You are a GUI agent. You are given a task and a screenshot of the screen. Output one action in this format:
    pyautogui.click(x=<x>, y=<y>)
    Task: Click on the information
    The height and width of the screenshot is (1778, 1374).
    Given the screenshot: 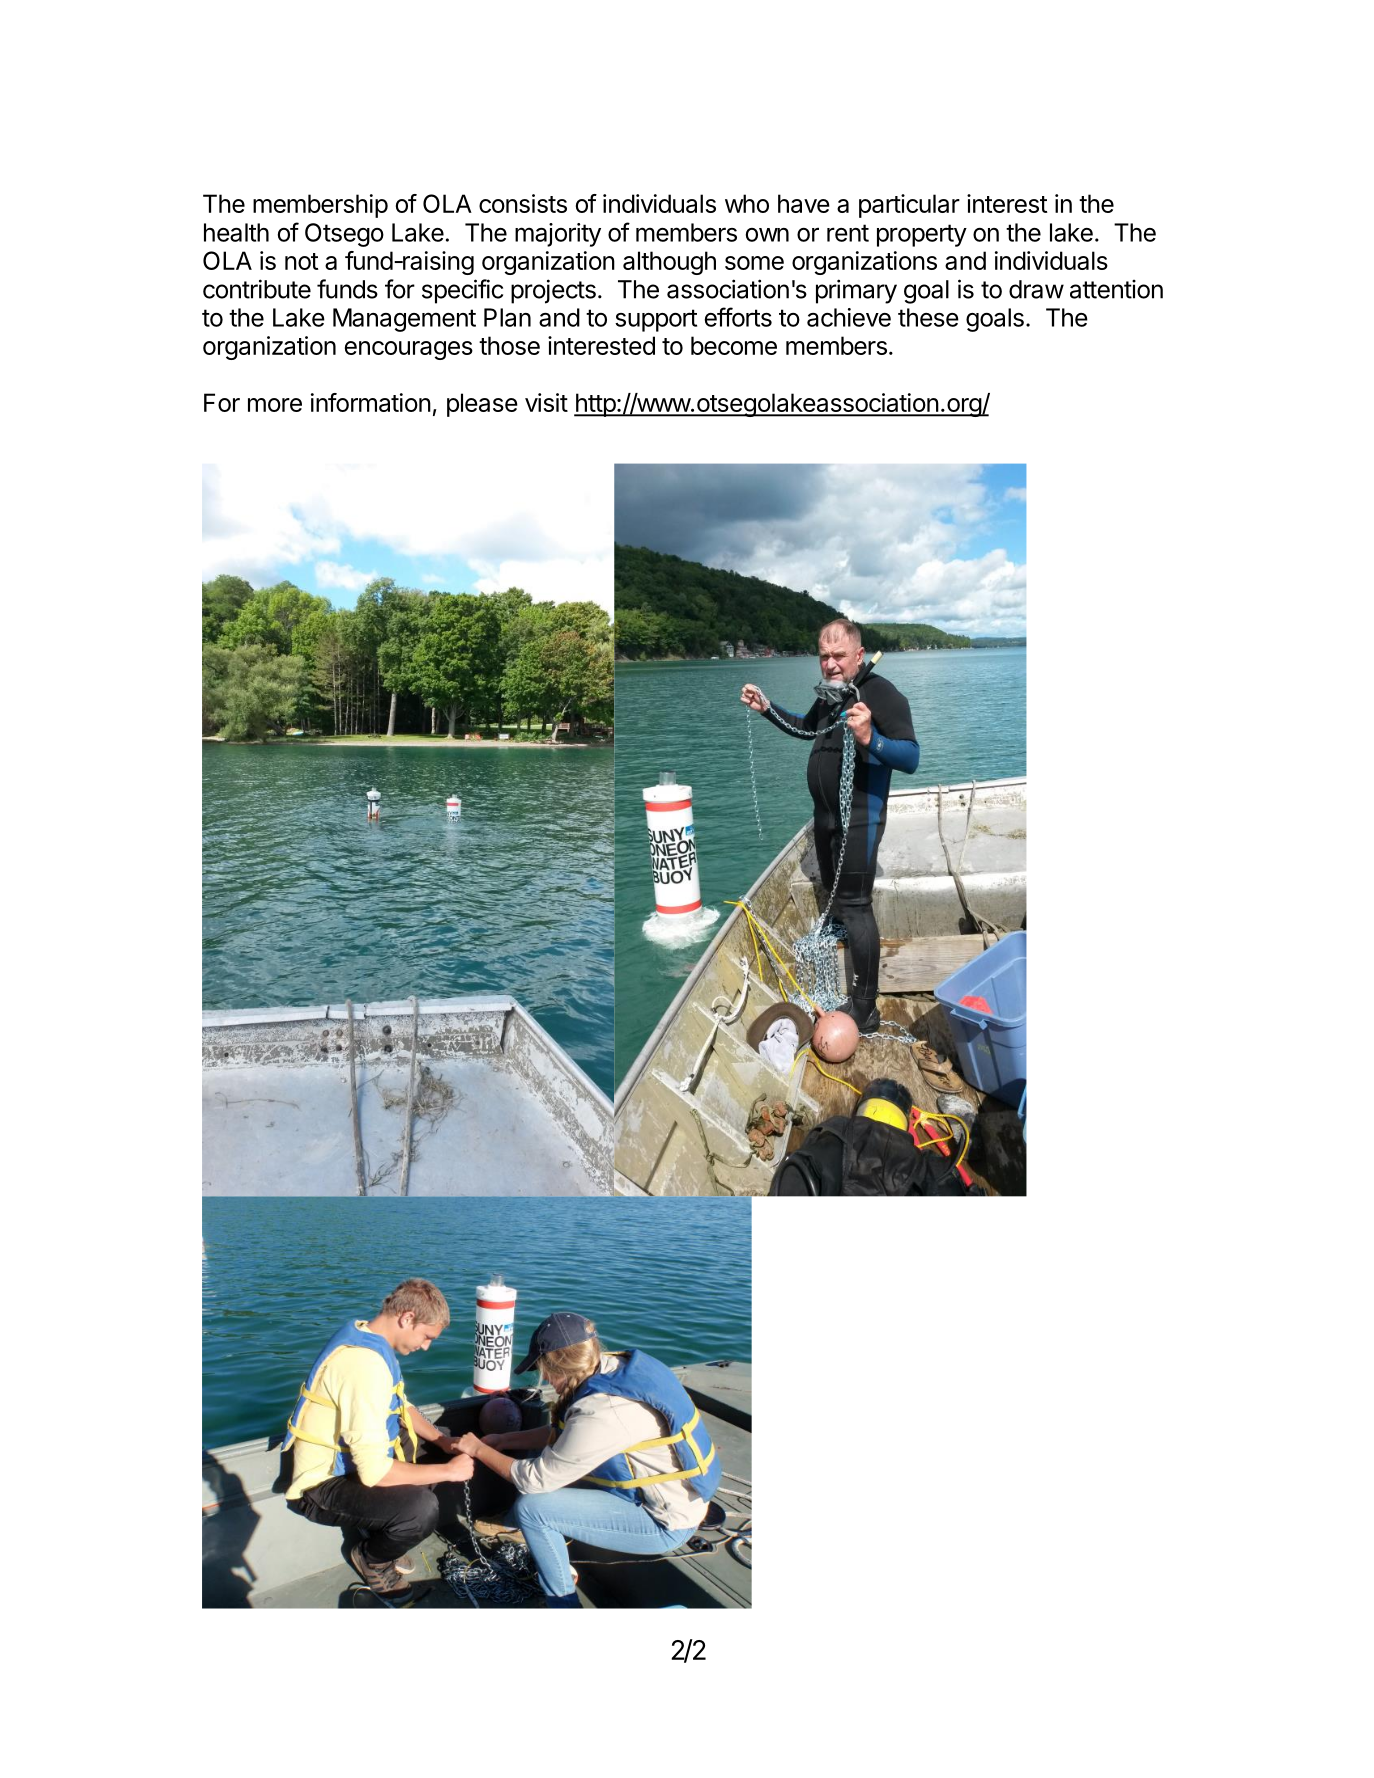 What is the action you would take?
    pyautogui.click(x=371, y=402)
